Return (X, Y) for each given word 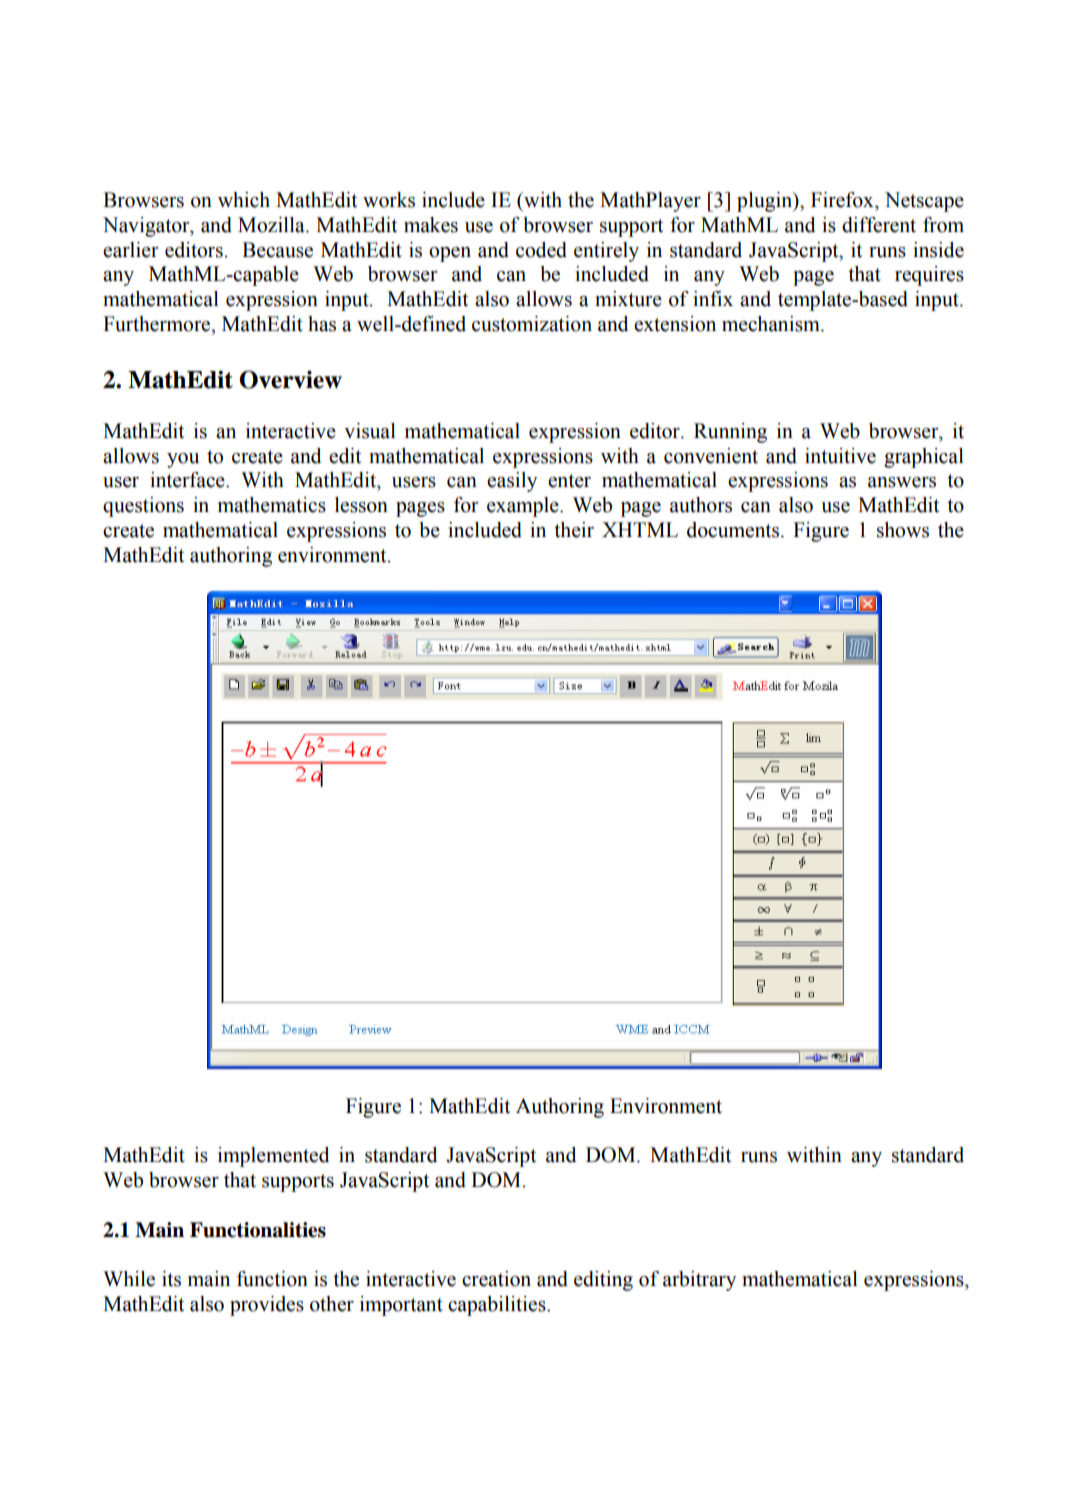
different (879, 225)
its (171, 1279)
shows (903, 530)
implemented (274, 1157)
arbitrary (699, 1281)
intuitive (840, 456)
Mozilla (272, 225)
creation (496, 1279)
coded (541, 250)
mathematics (272, 505)
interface (188, 480)
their (574, 530)
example (524, 507)
